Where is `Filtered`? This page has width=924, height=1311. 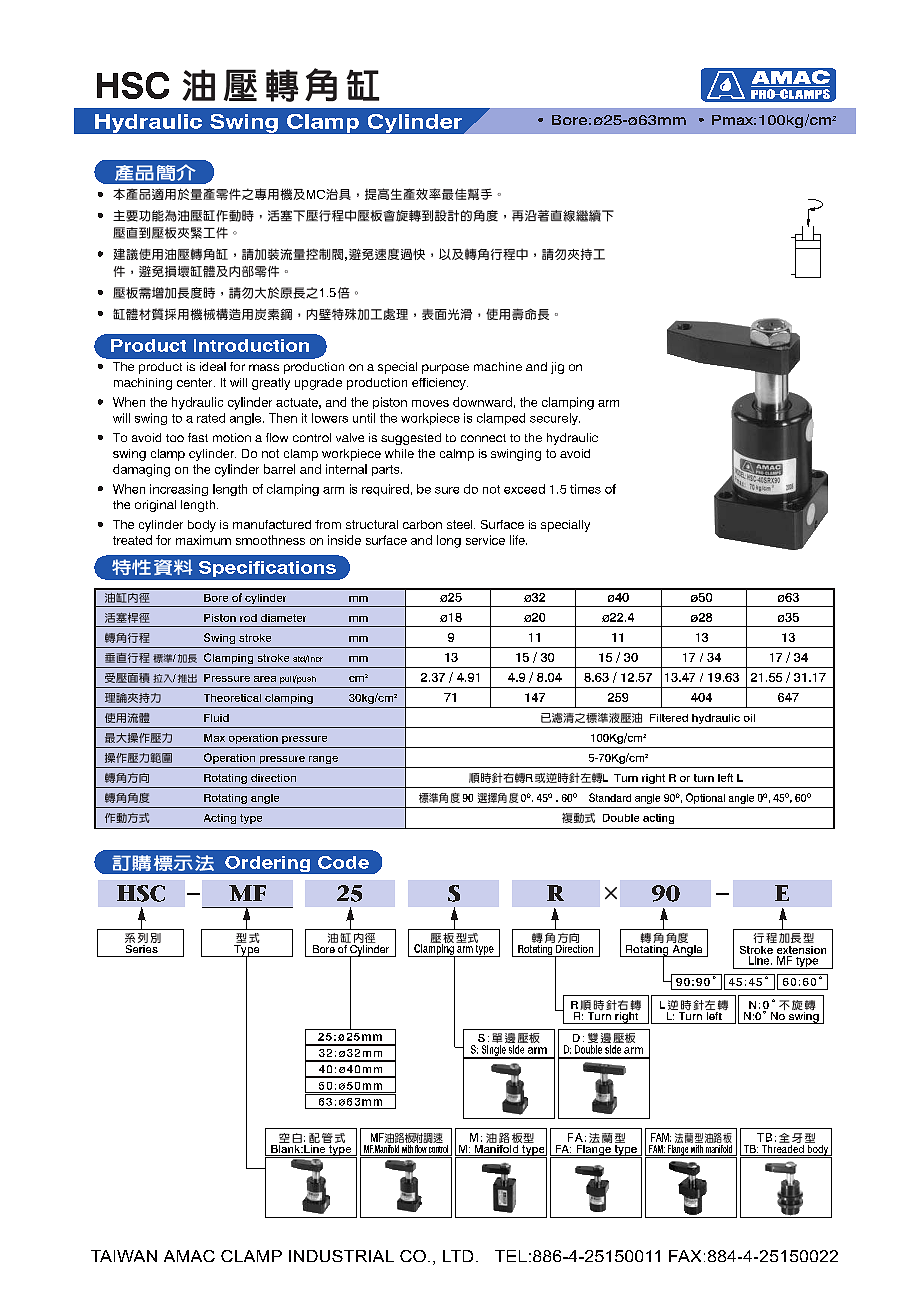 Filtered is located at coordinates (669, 718).
